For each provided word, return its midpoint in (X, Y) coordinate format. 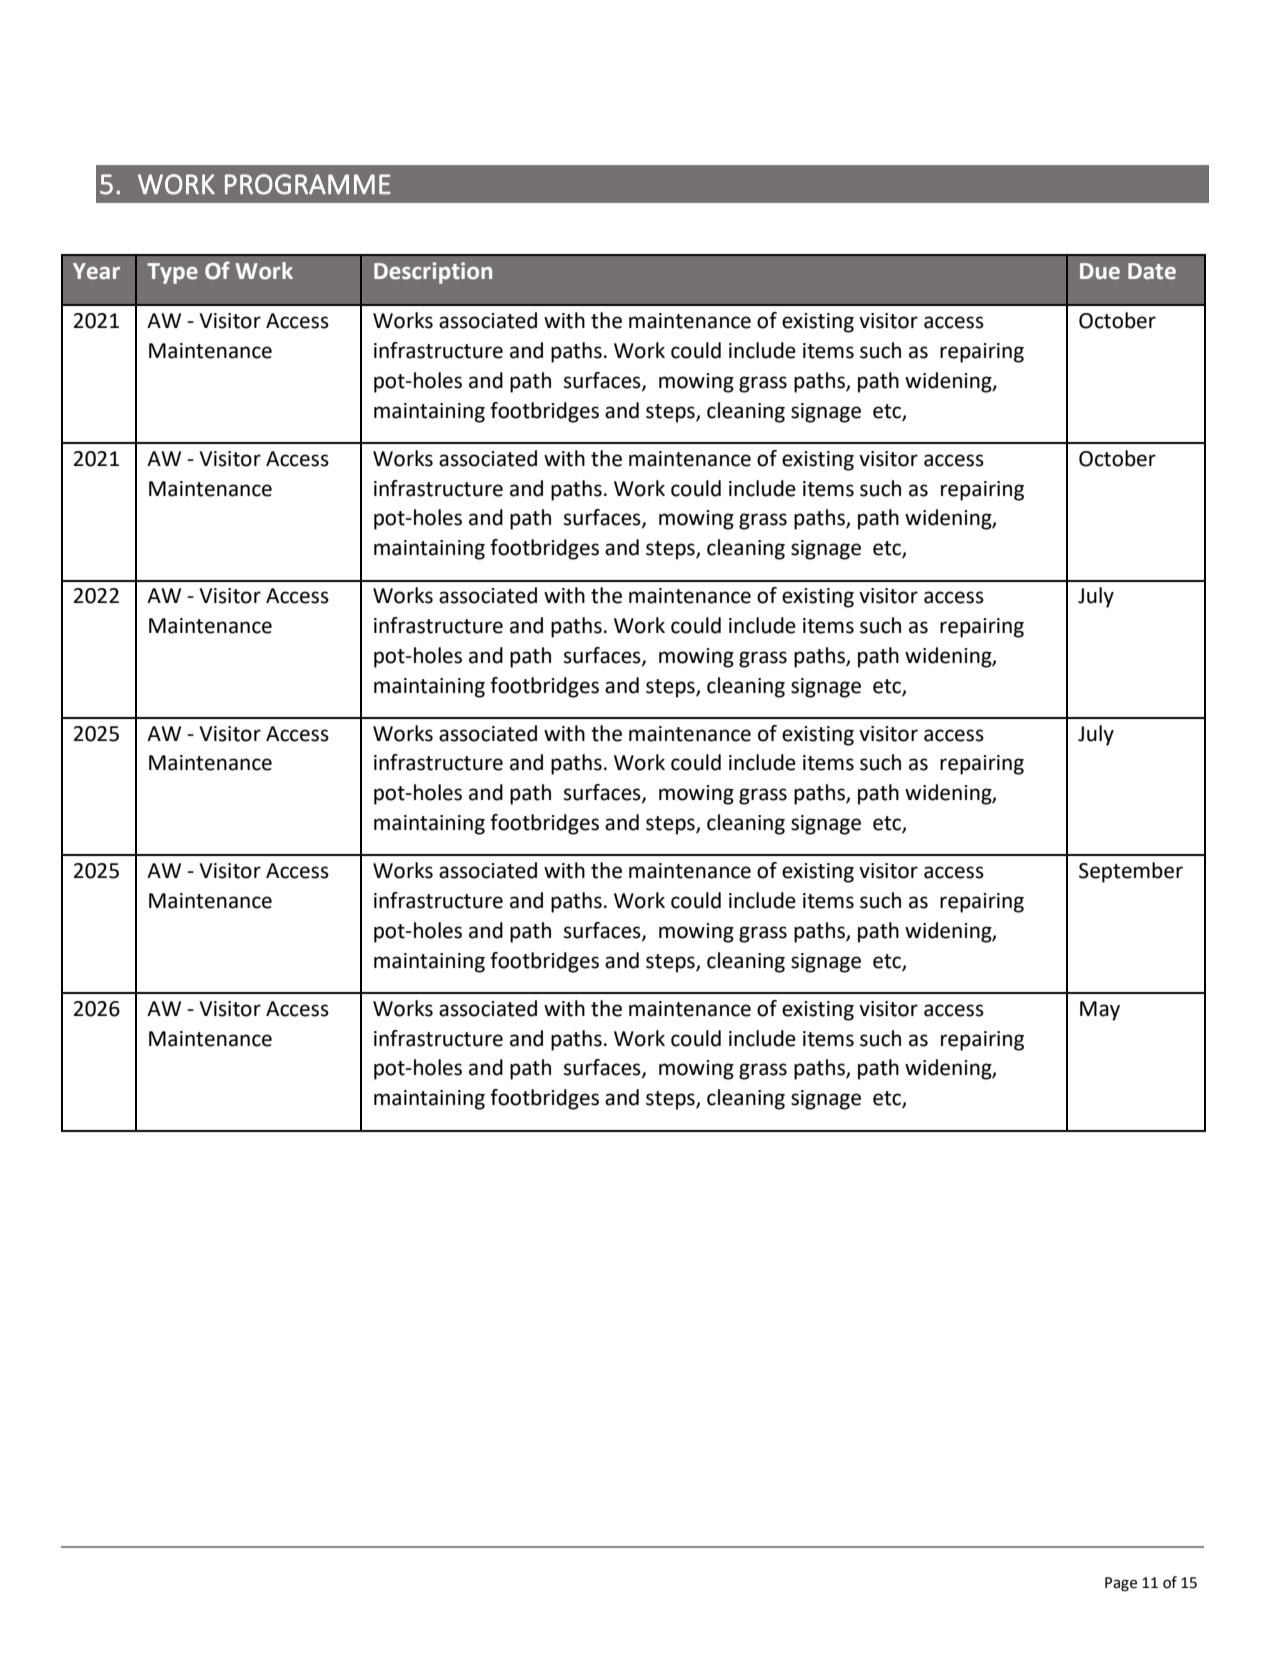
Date (1152, 271)
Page (1121, 1584)
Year (96, 271)
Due (1100, 271)
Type (172, 273)
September (1131, 872)
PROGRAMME (308, 184)
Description (433, 273)
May (1100, 1011)
